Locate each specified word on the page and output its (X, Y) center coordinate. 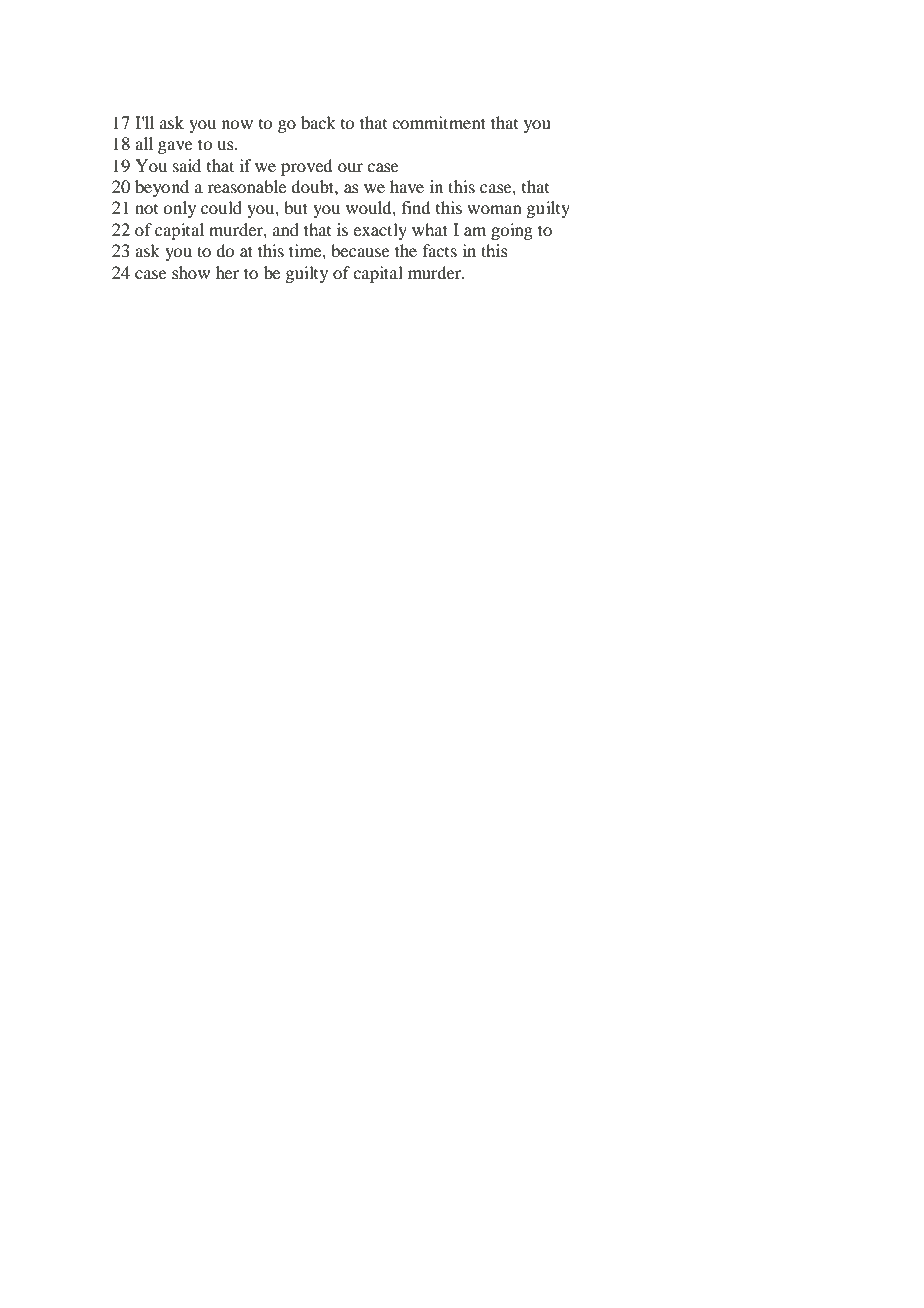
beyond (162, 188)
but (296, 207)
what (430, 229)
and (286, 229)
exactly (380, 231)
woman (494, 209)
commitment (439, 122)
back (318, 122)
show (191, 272)
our (350, 167)
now (237, 124)
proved (306, 167)
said (187, 165)
